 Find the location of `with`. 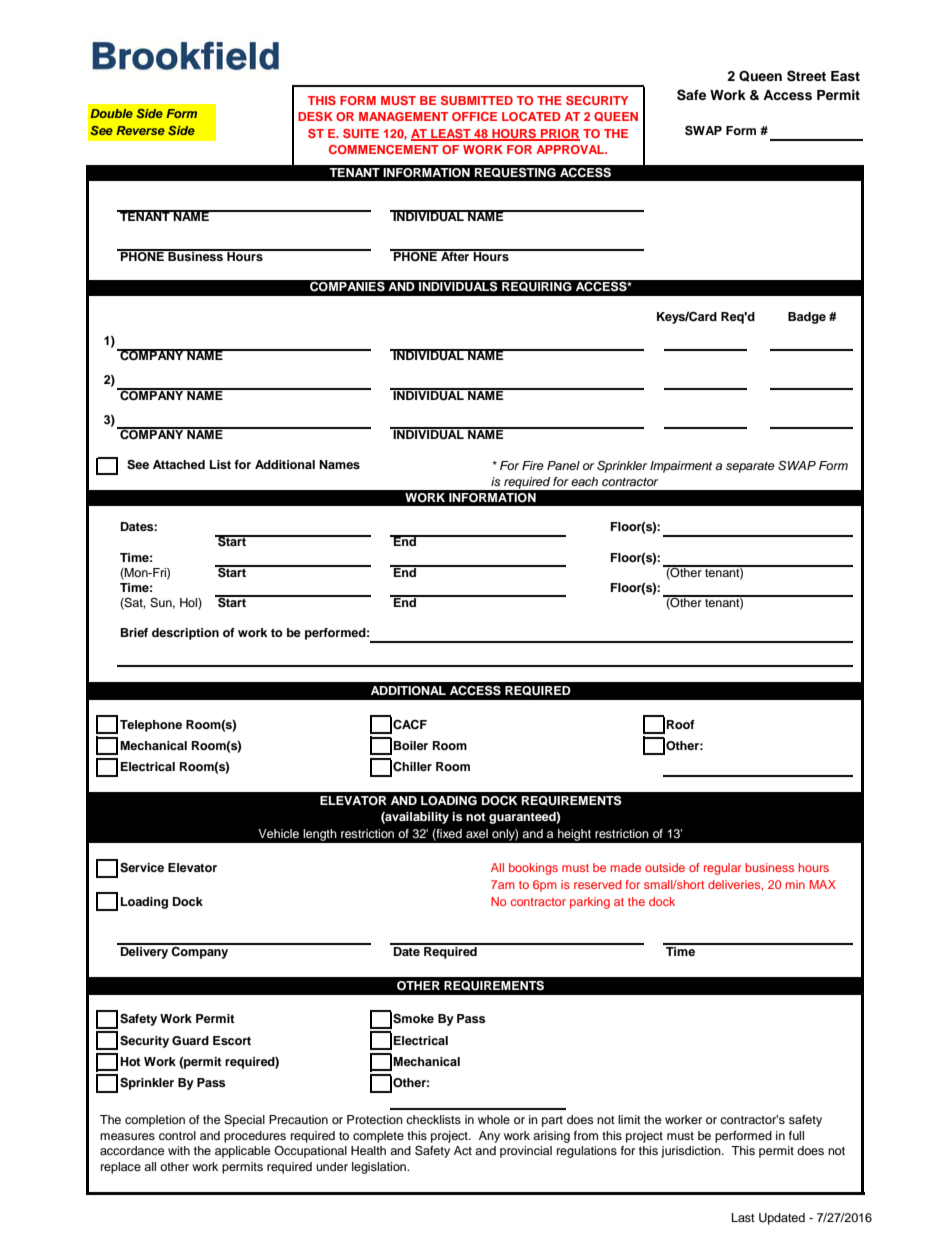

with is located at coordinates (179, 1150).
